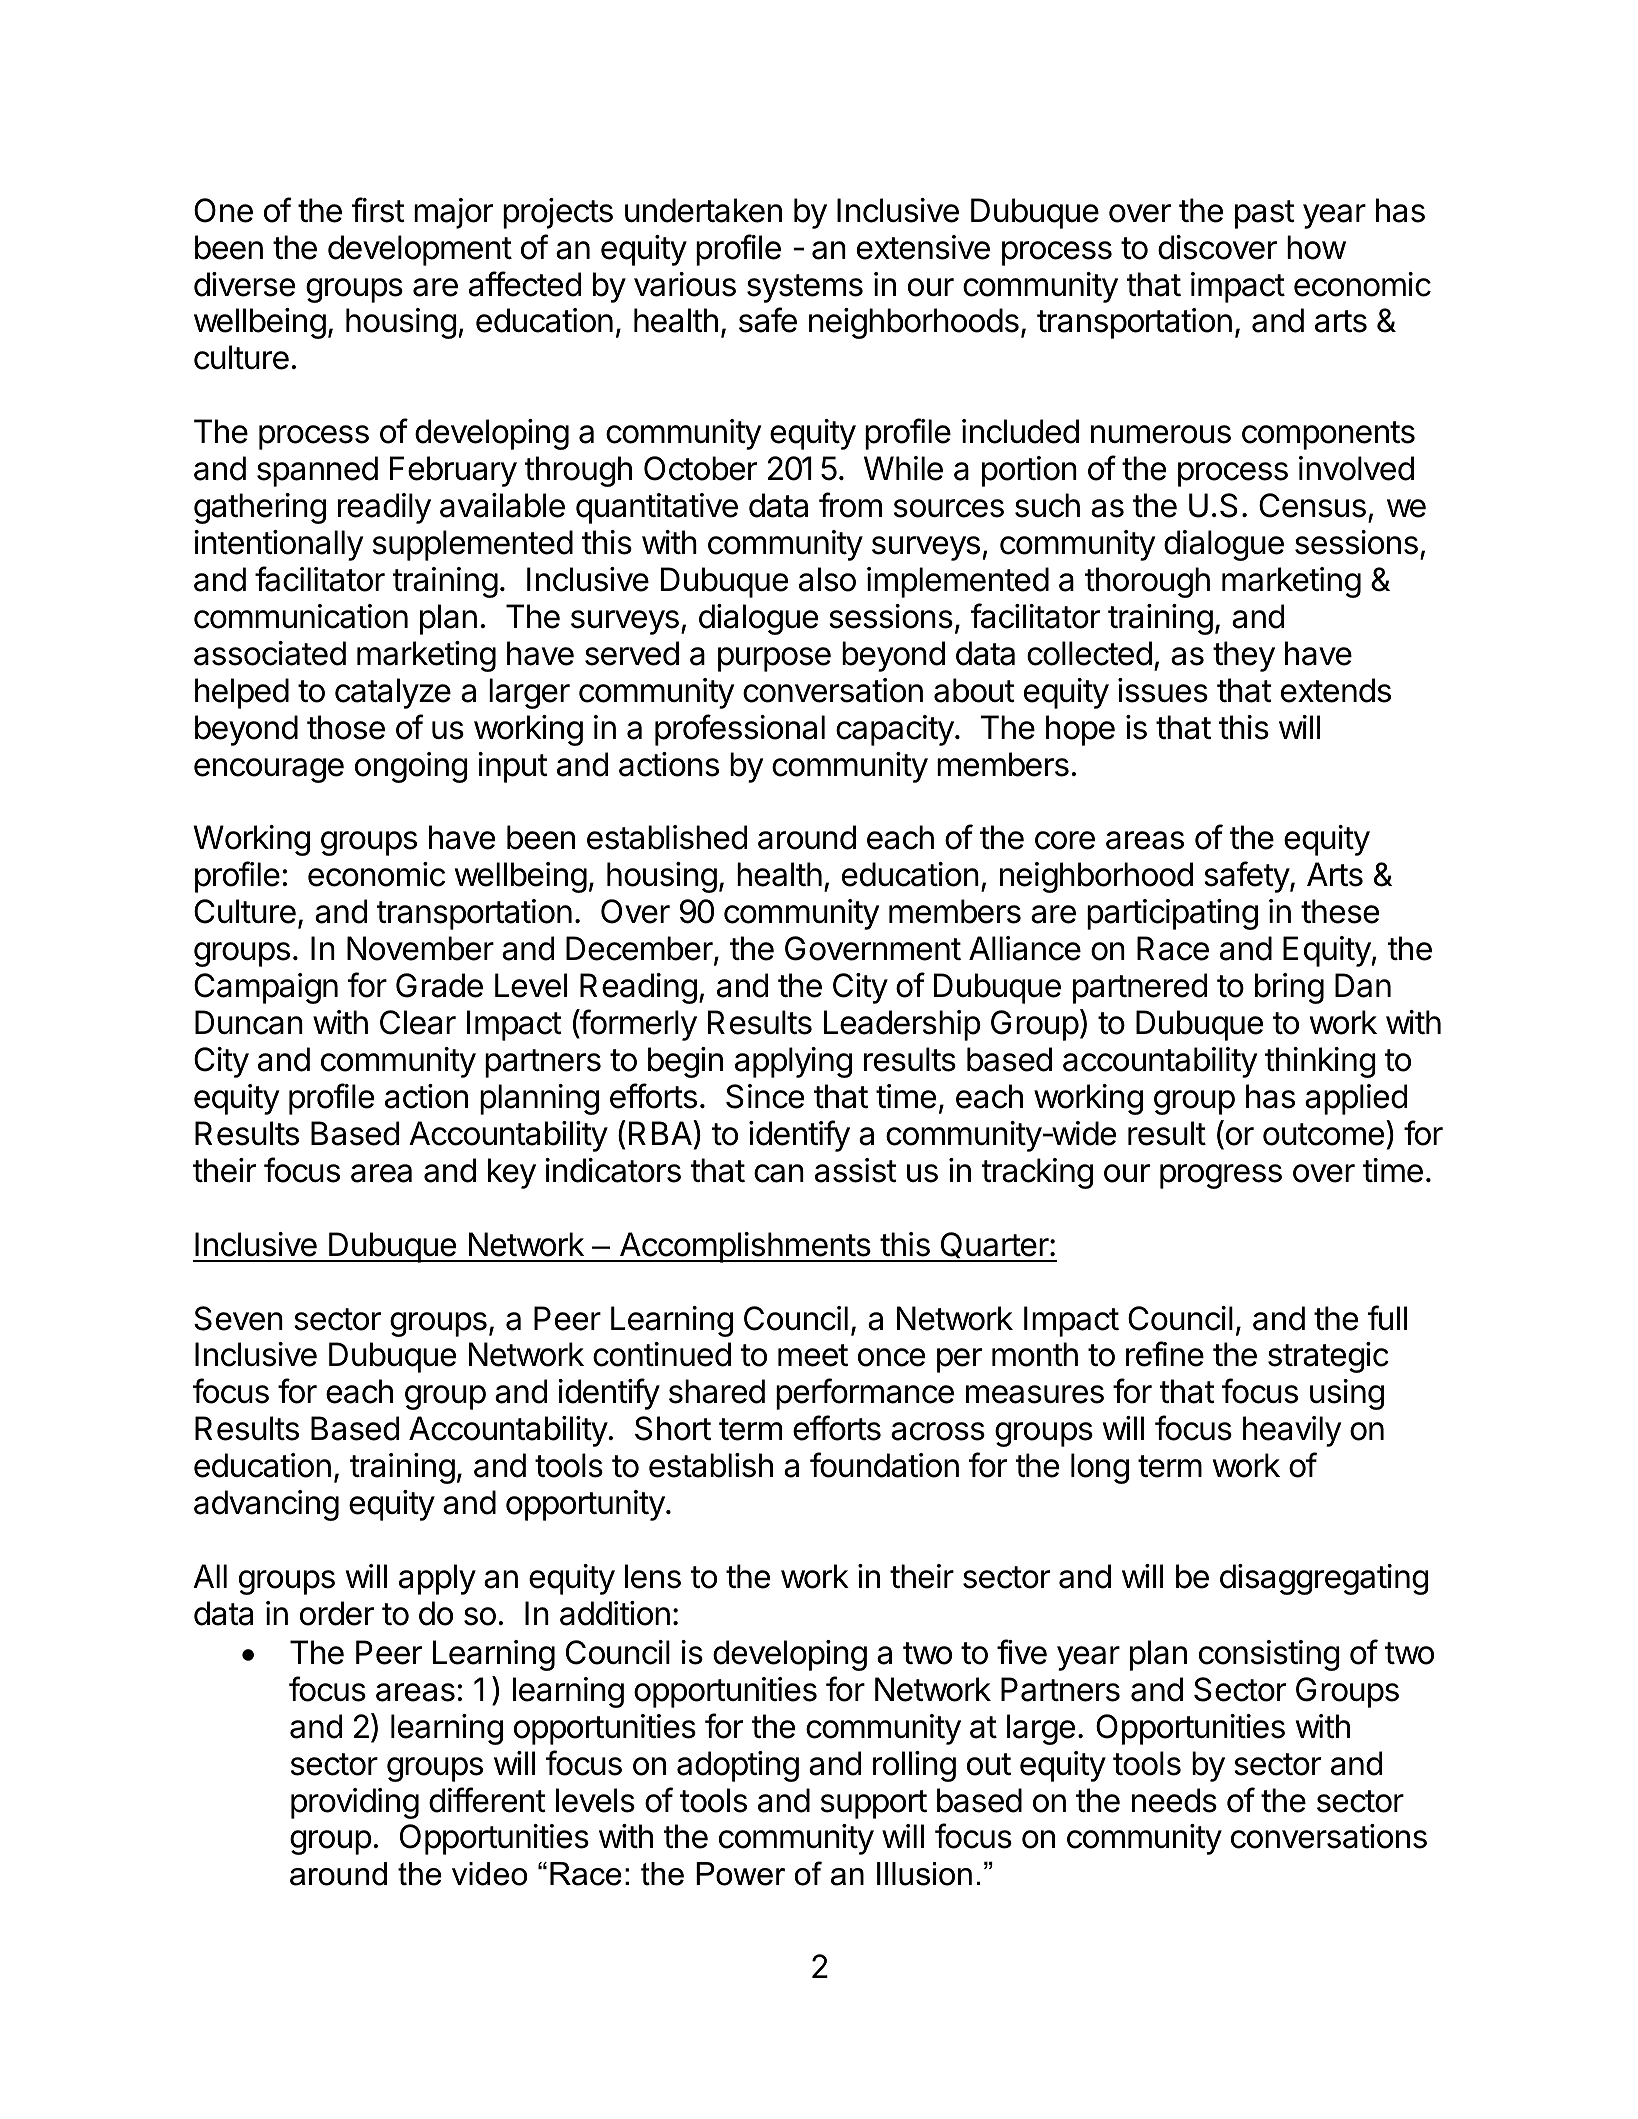  Describe the element at coordinates (420, 250) in the screenshot. I see `development` at that location.
